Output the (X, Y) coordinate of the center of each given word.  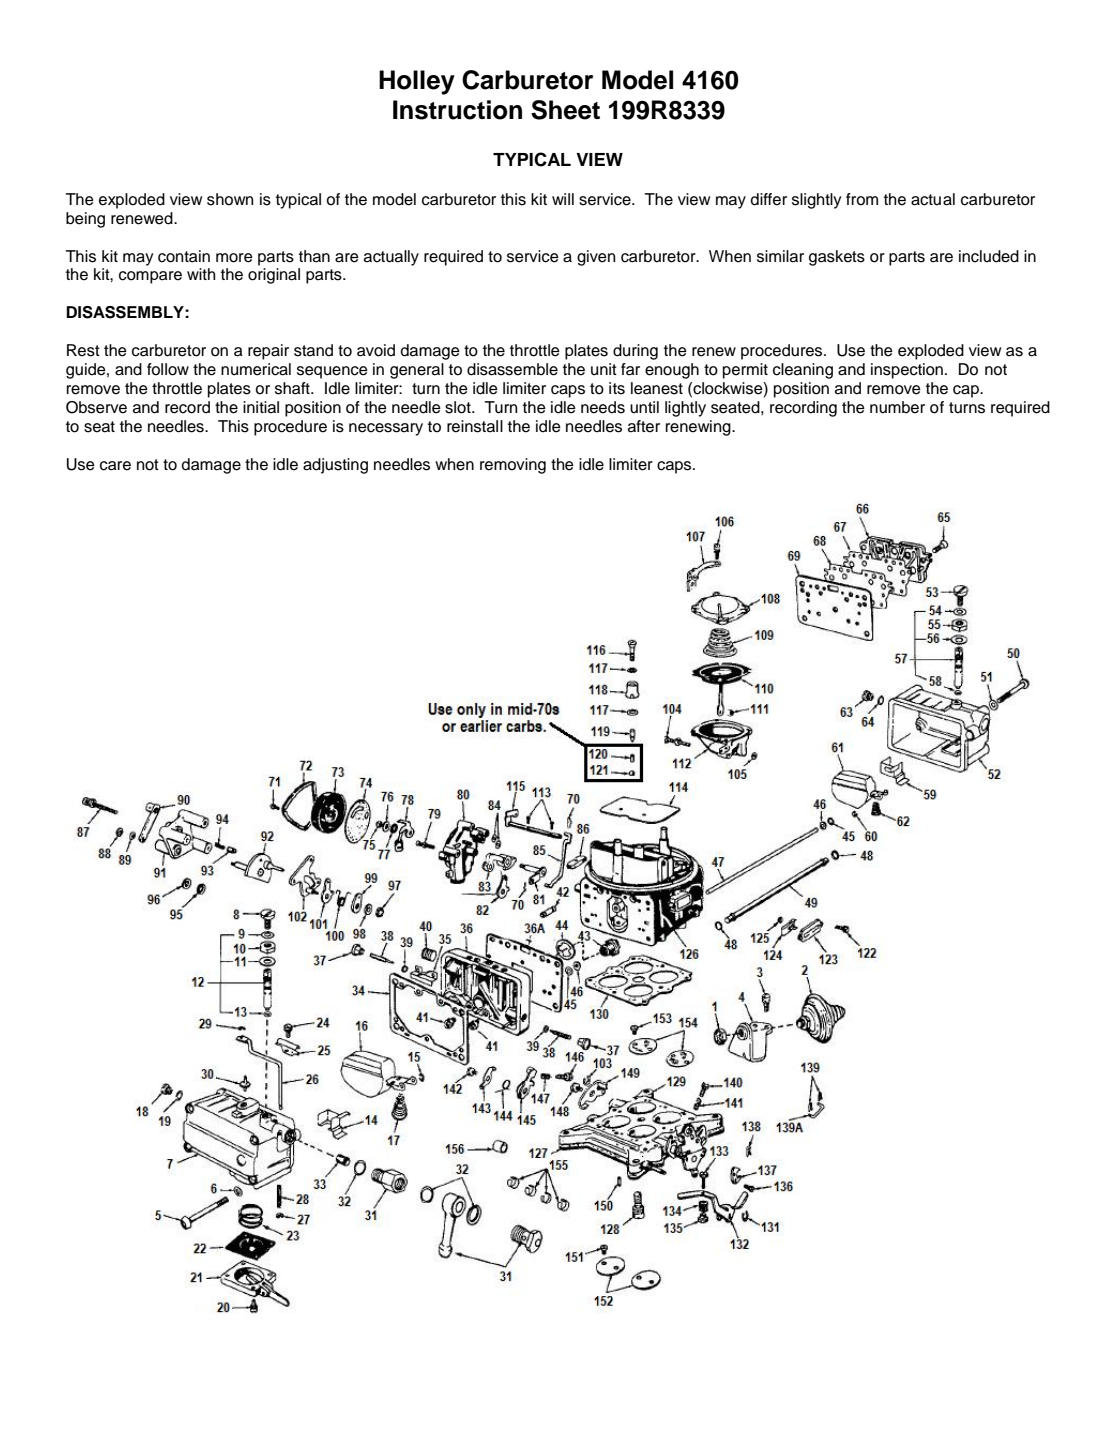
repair (268, 352)
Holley (417, 82)
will (563, 199)
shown (230, 199)
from (862, 199)
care (115, 466)
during (635, 352)
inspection (908, 371)
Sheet (565, 110)
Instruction (457, 110)
